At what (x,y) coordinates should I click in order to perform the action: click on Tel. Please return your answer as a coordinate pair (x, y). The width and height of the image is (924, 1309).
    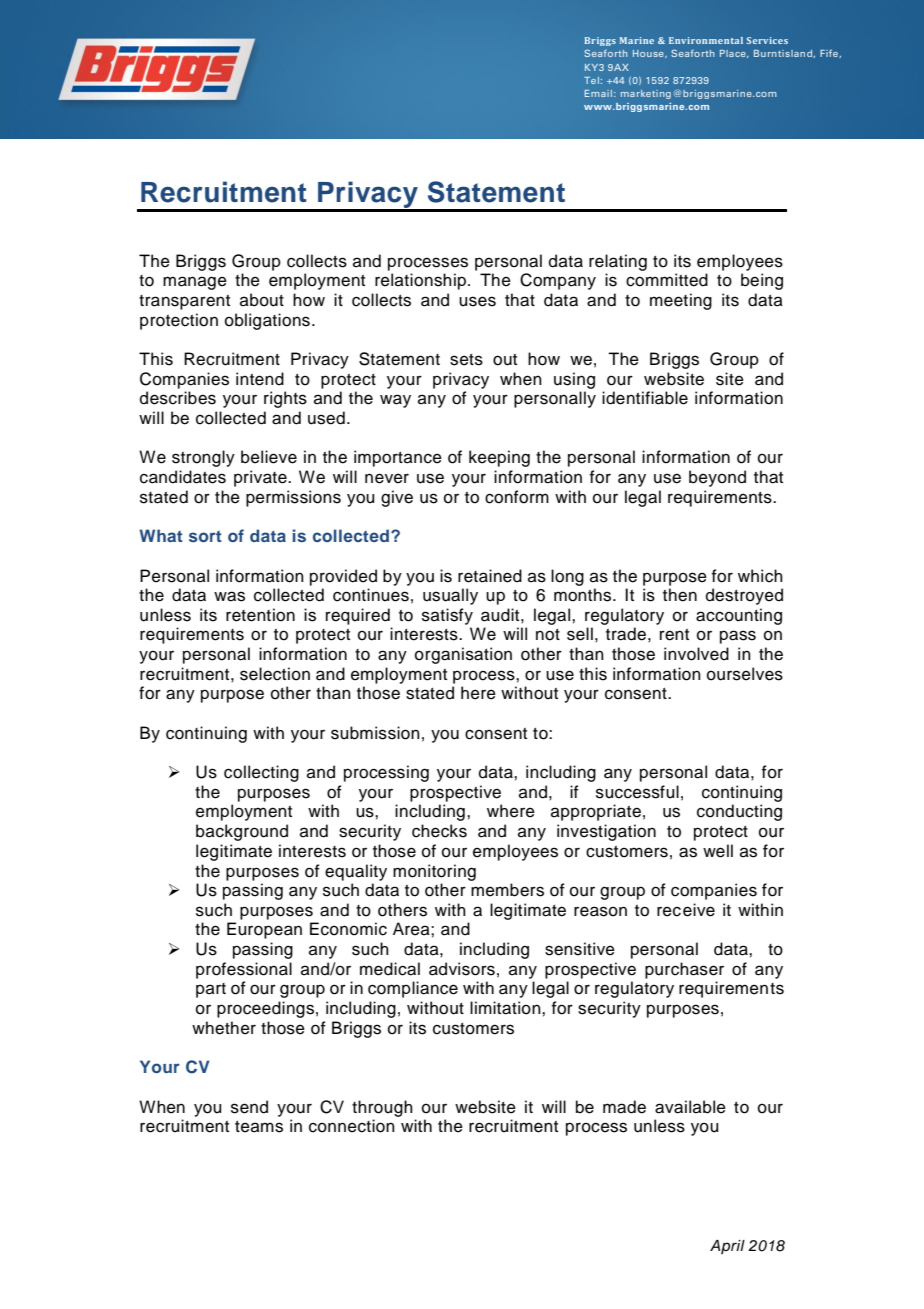
    Looking at the image, I should click on (591, 80).
